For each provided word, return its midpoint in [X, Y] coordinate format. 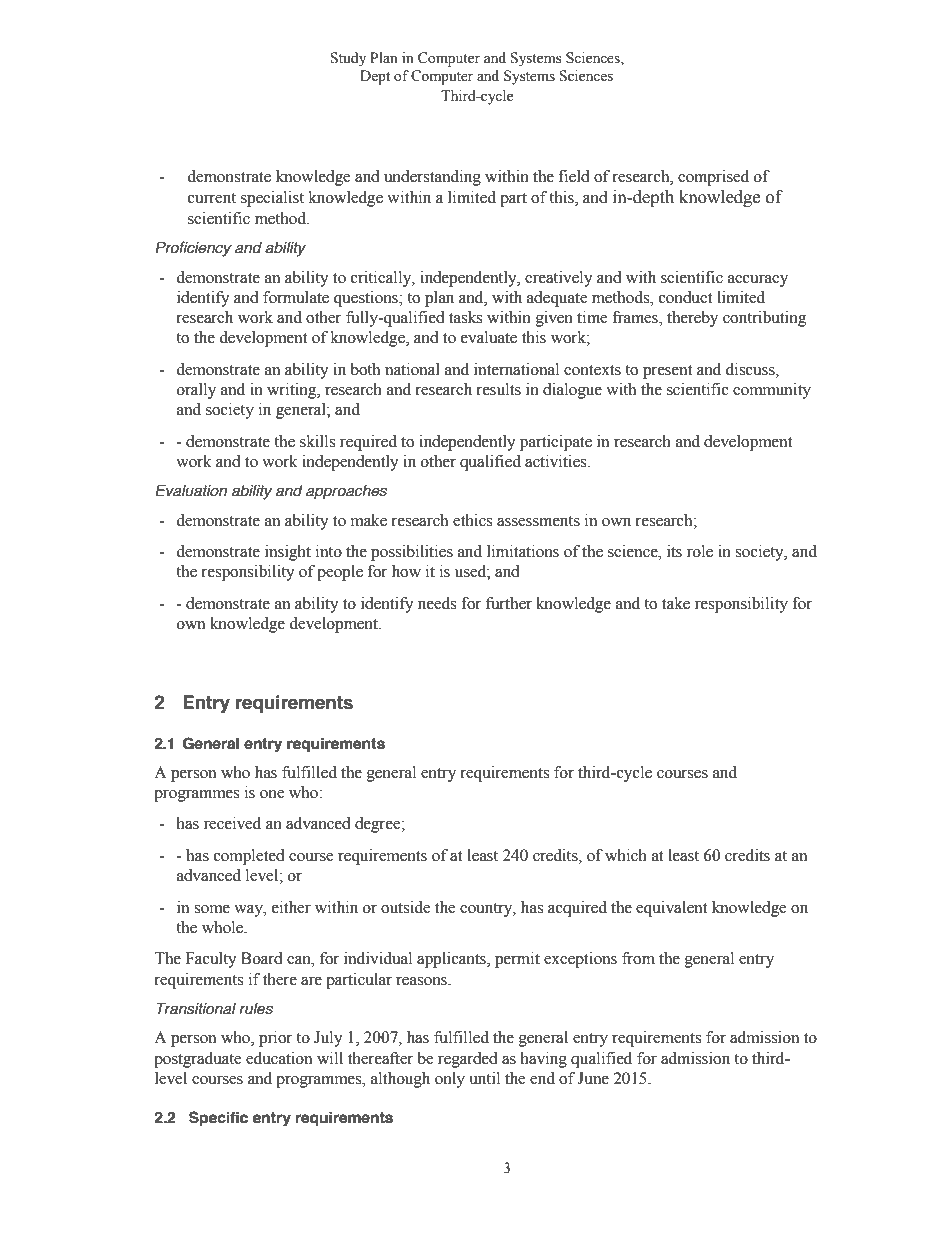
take [676, 603]
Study [348, 59]
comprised [713, 178]
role [700, 551]
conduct [685, 297]
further [509, 603]
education [279, 1058]
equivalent [671, 909]
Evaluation [191, 491]
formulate [296, 297]
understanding [432, 178]
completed [249, 857]
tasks [465, 317]
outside [406, 907]
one [272, 794]
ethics [472, 520]
